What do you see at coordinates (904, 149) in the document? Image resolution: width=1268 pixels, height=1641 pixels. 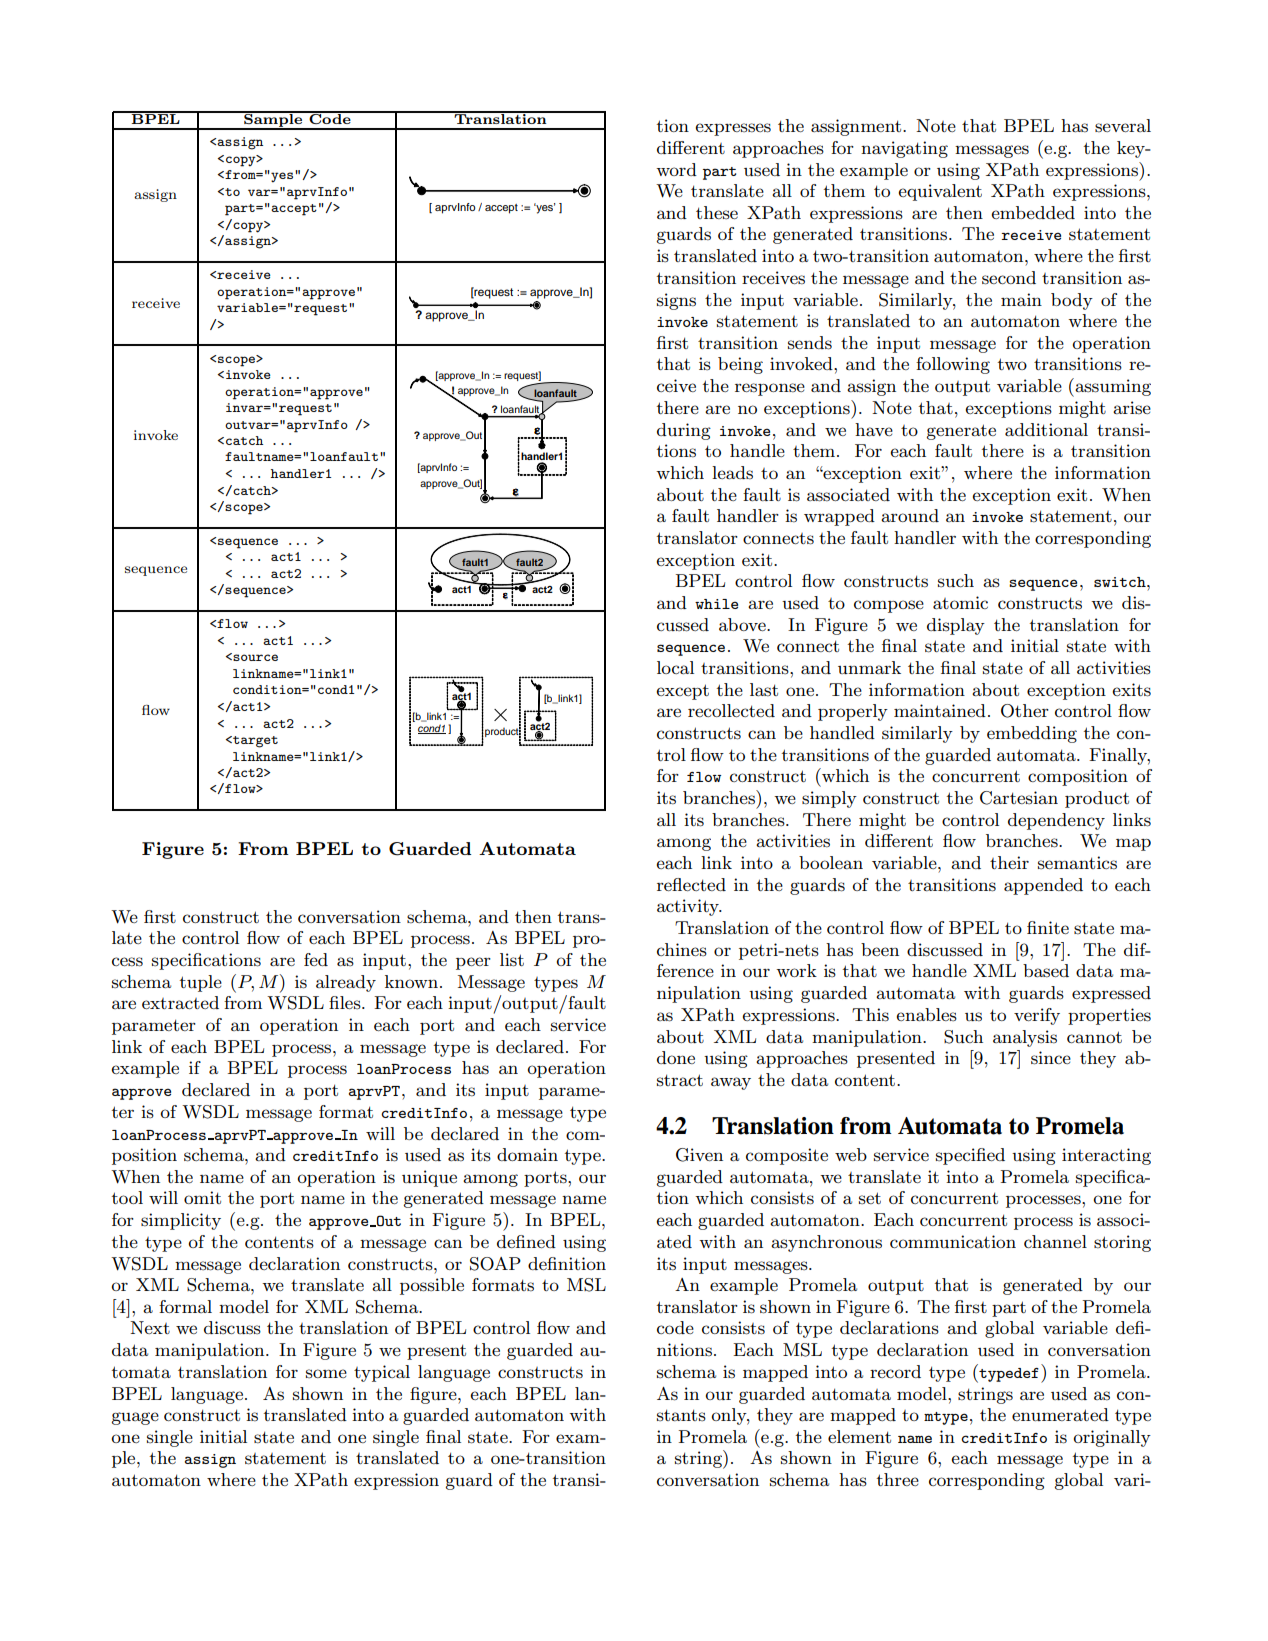 I see `navigating` at bounding box center [904, 149].
